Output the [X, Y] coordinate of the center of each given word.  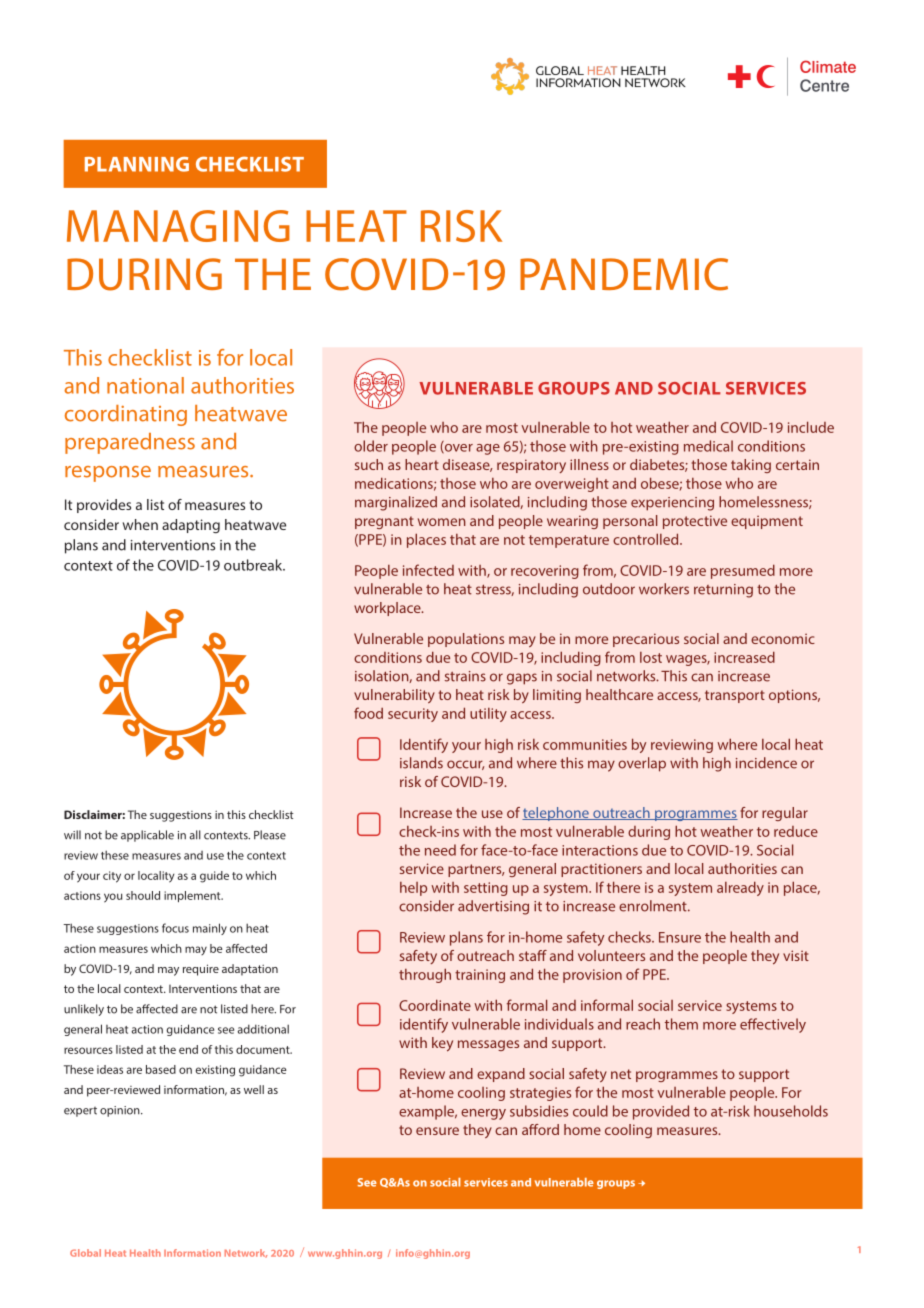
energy [483, 1114]
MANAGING [178, 226]
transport [735, 696]
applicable [147, 836]
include [811, 427]
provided [661, 1112]
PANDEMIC [624, 274]
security [413, 715]
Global [85, 1253]
